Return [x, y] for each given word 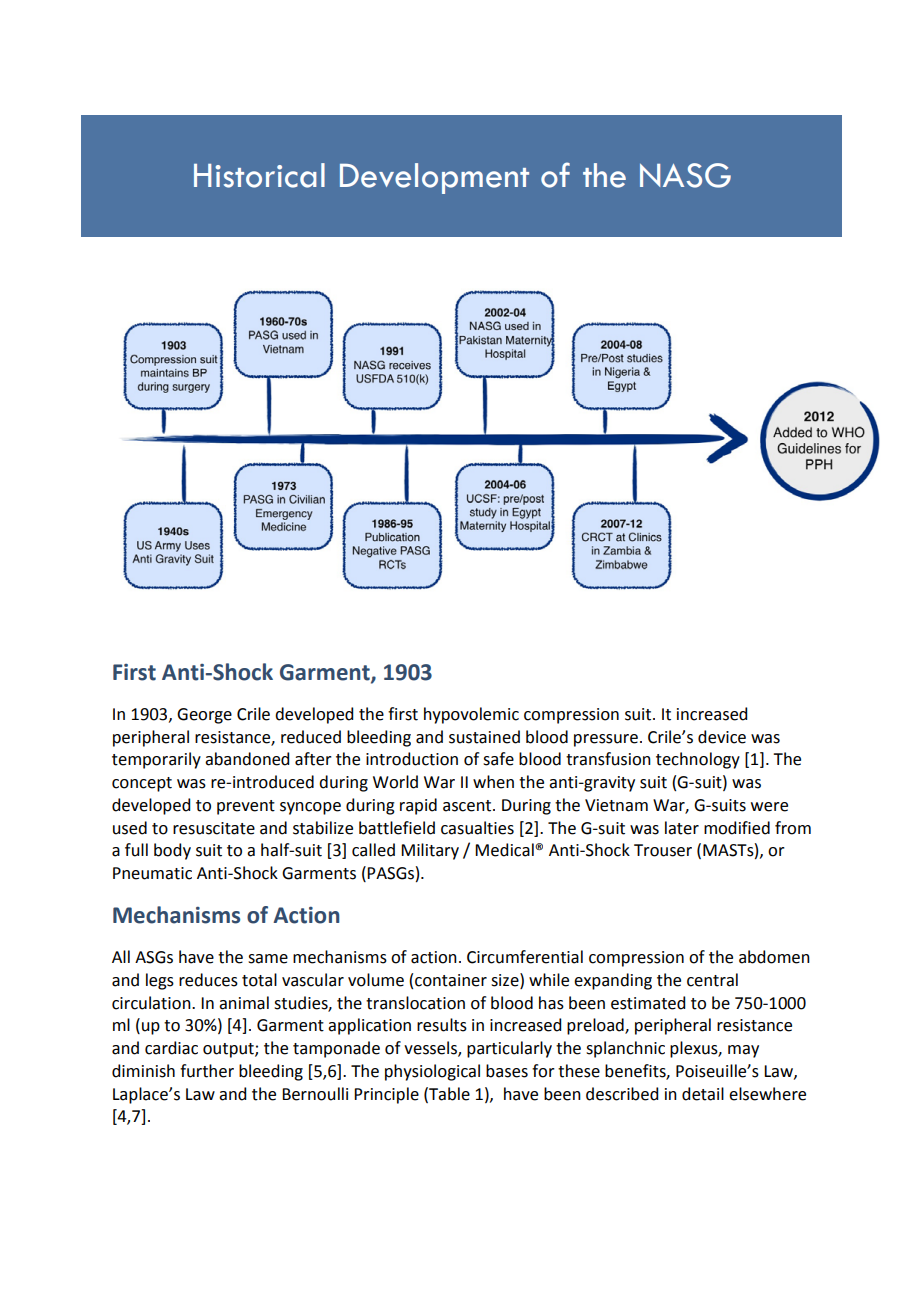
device [722, 737]
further [207, 1071]
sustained [484, 737]
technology [698, 760]
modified [737, 828]
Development [434, 178]
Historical [259, 175]
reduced [311, 737]
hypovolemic [471, 715]
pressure [606, 740]
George [204, 716]
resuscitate [214, 828]
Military [430, 851]
